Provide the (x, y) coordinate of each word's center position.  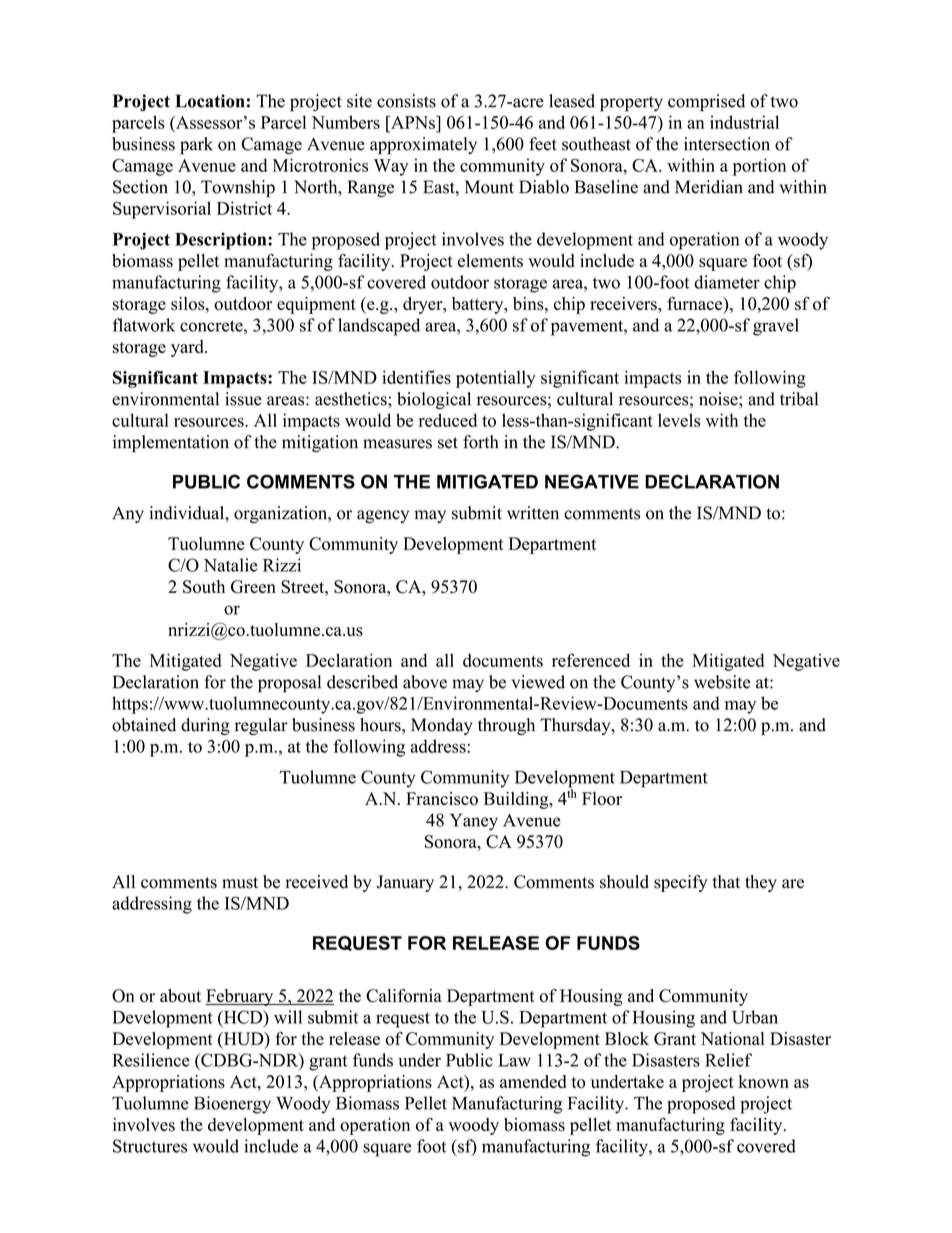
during (205, 726)
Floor (602, 798)
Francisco (442, 798)
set (448, 443)
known (764, 1082)
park (196, 146)
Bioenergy (232, 1105)
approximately (423, 146)
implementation (171, 443)
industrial (744, 122)
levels (679, 420)
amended (533, 1081)
